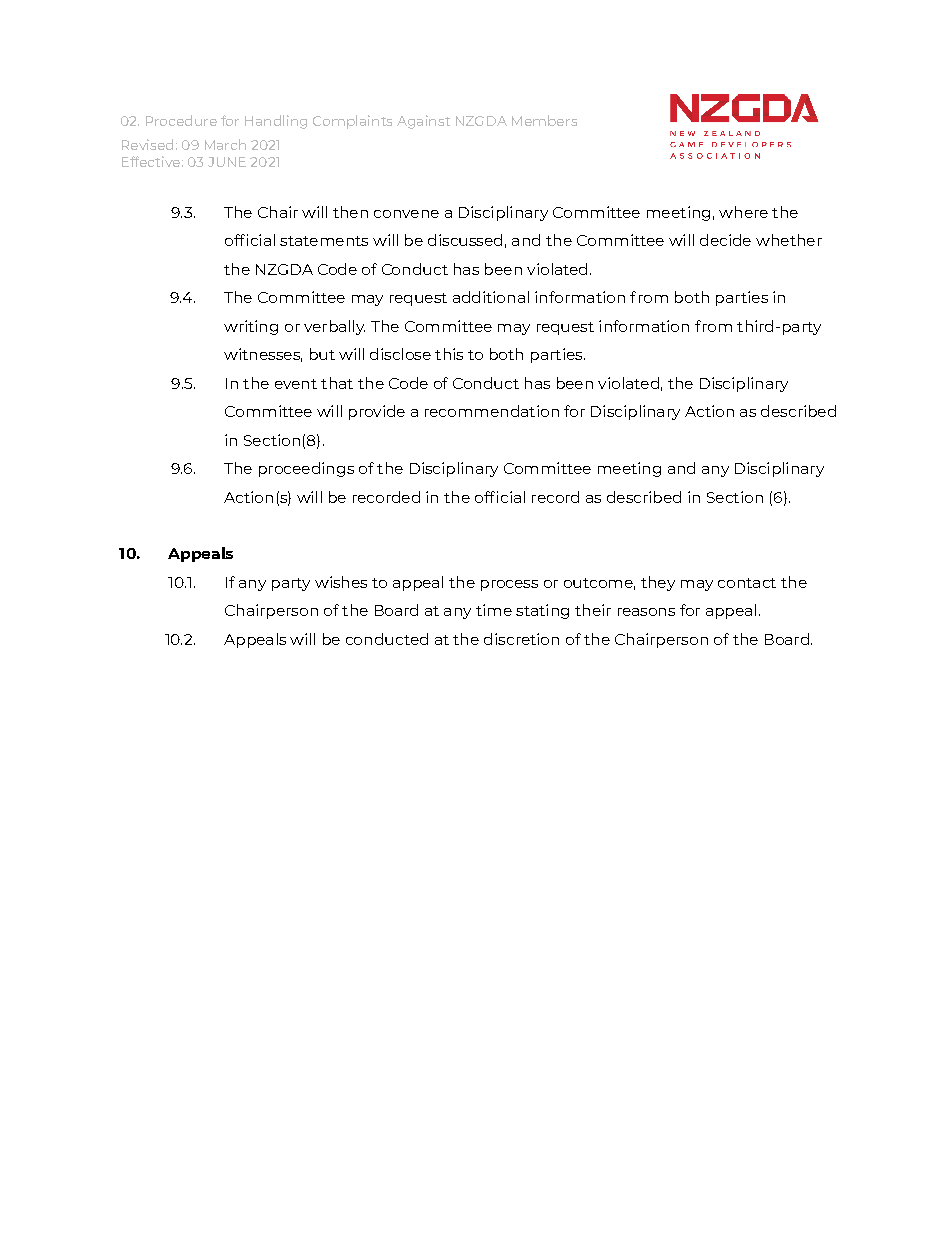 This page has height=1233, width=952. Describe the element at coordinates (449, 354) in the page. I see `this` at that location.
